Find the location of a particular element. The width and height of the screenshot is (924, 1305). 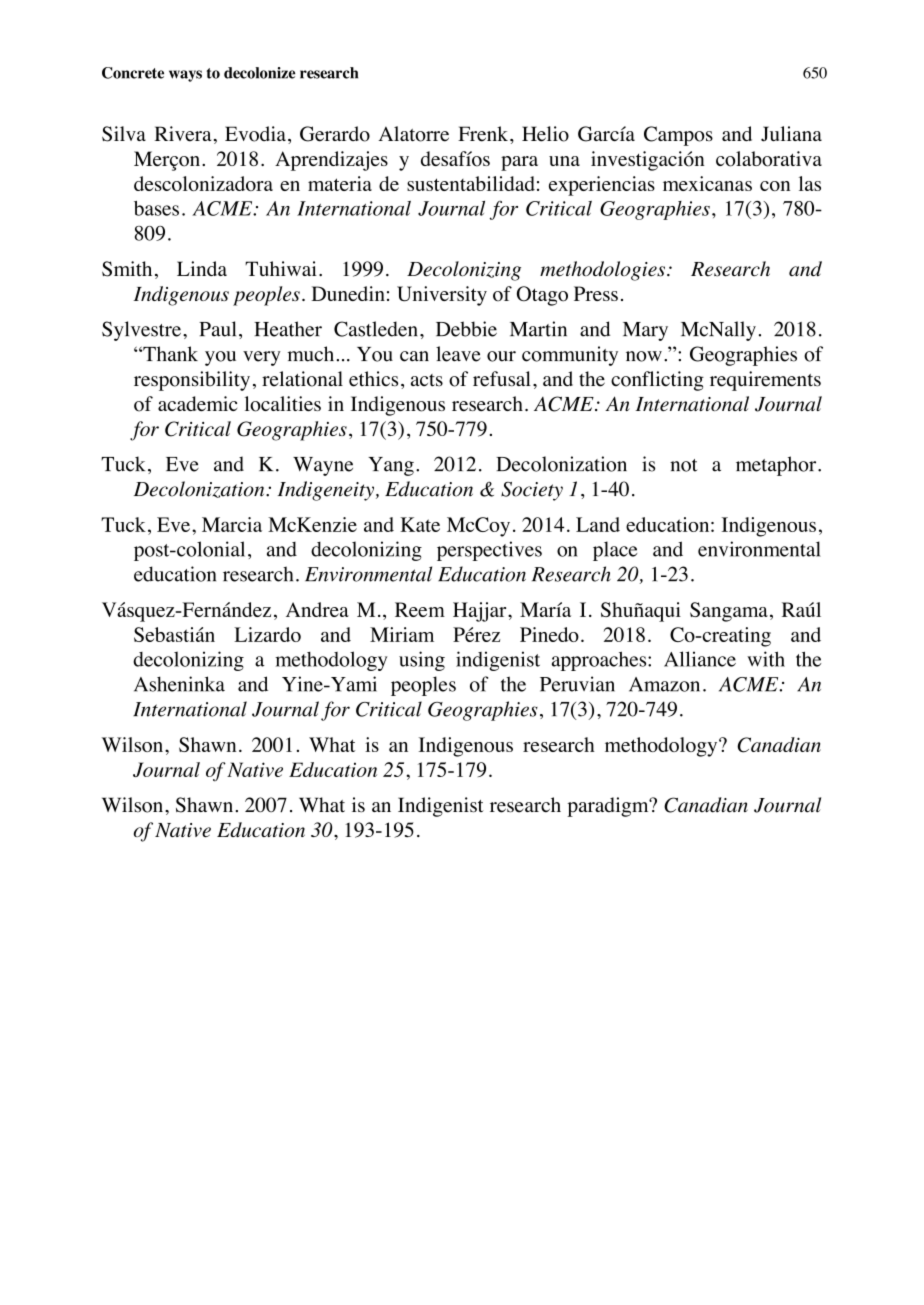

requirements is located at coordinates (765, 381).
